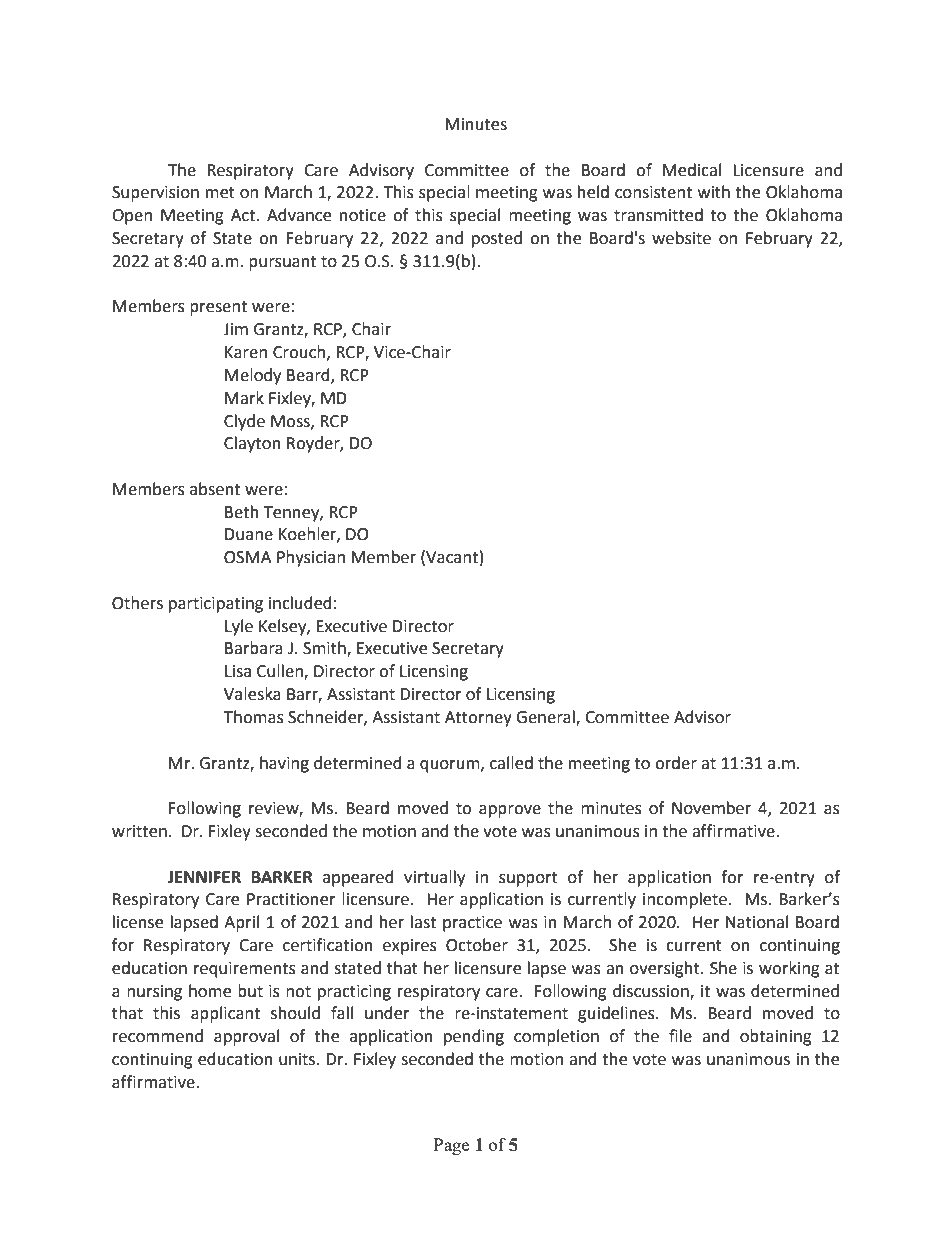  What do you see at coordinates (681, 238) in the document?
I see `website` at bounding box center [681, 238].
